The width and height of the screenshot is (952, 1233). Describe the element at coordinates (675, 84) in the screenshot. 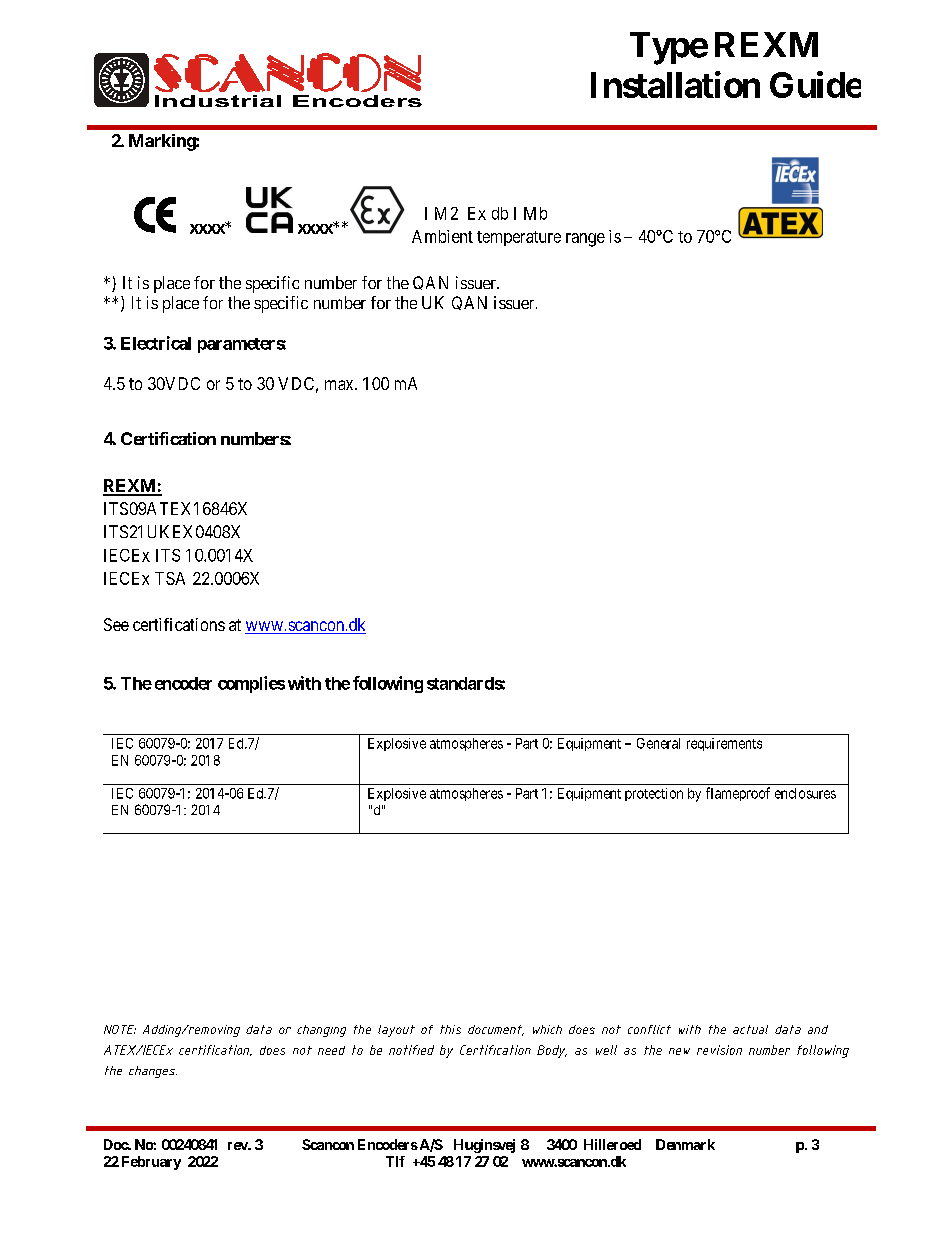

I see `Installation` at that location.
